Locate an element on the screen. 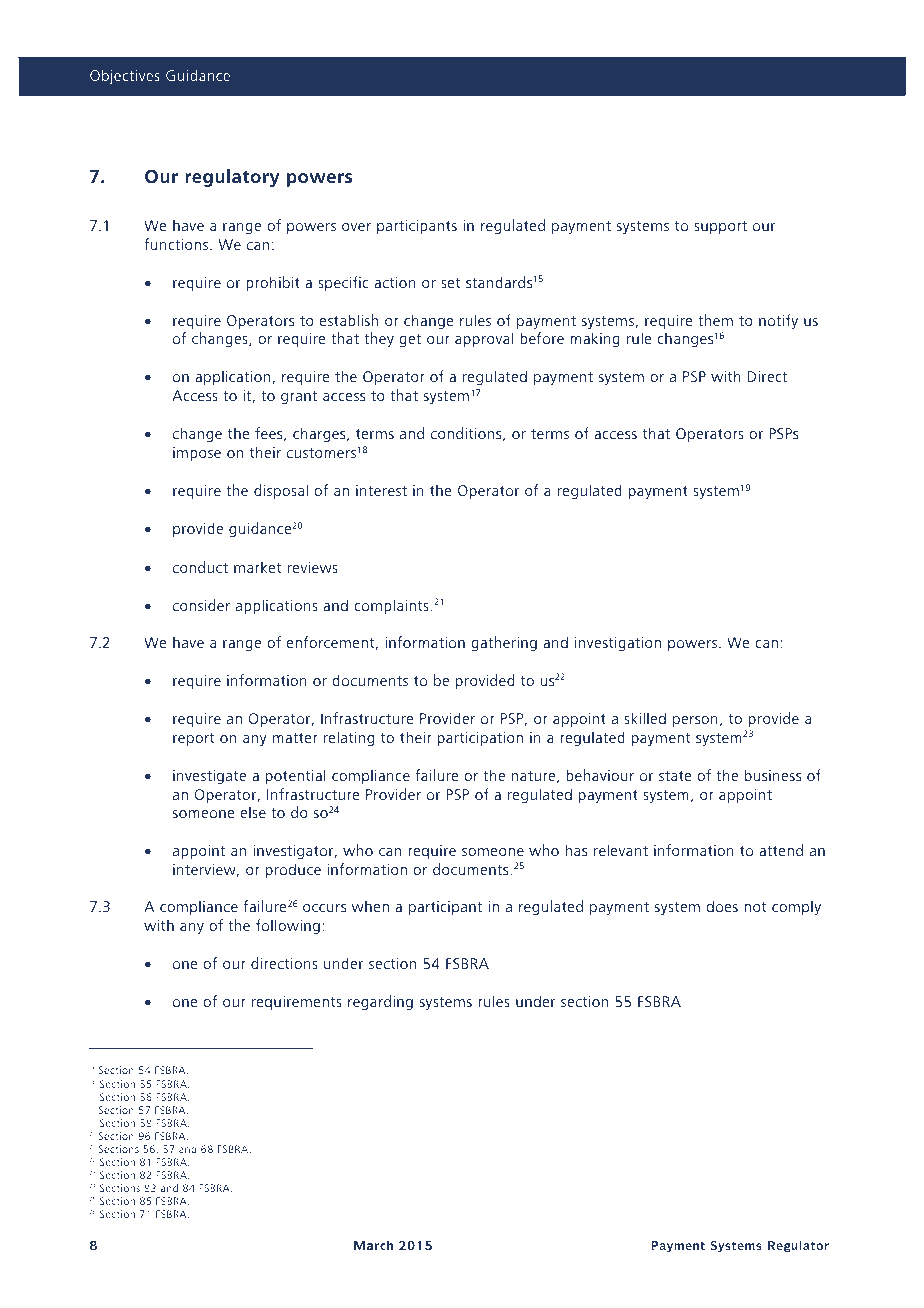 The height and width of the screenshot is (1308, 924). regarding is located at coordinates (380, 1003).
